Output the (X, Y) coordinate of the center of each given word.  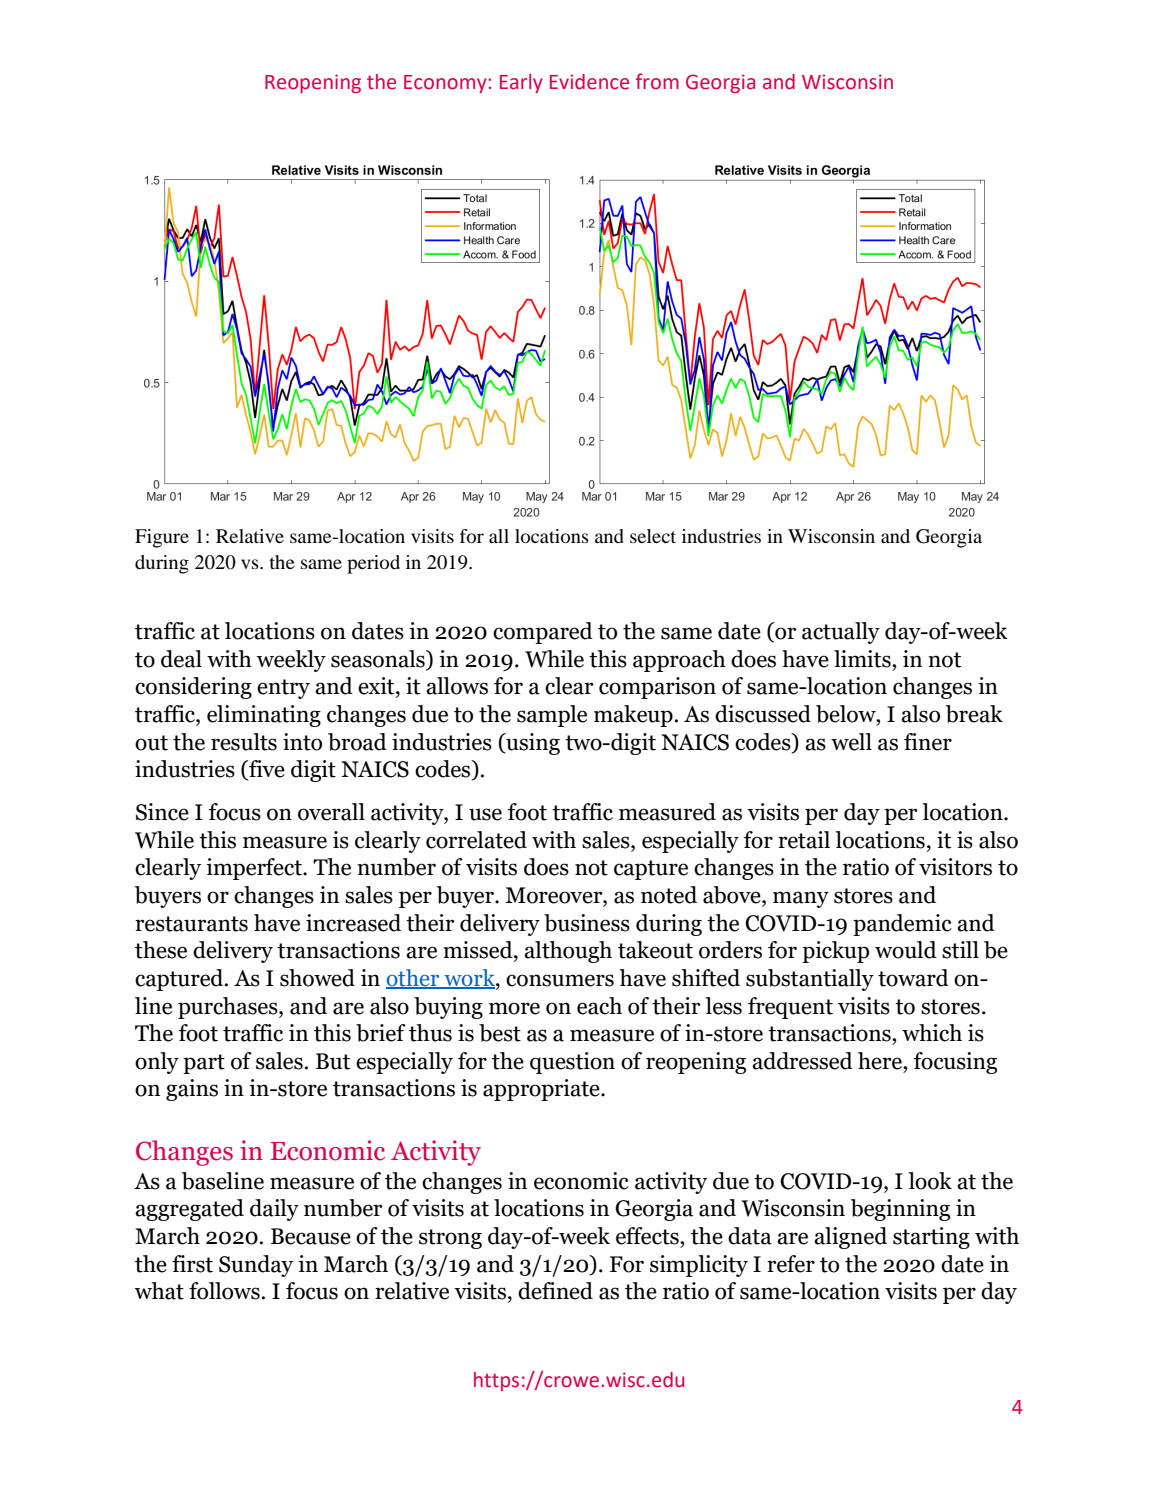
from (657, 81)
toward (913, 978)
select (653, 536)
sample (552, 716)
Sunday (256, 1266)
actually (841, 633)
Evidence (589, 82)
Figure (162, 538)
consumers (560, 980)
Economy (446, 84)
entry (283, 689)
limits (863, 659)
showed (317, 978)
